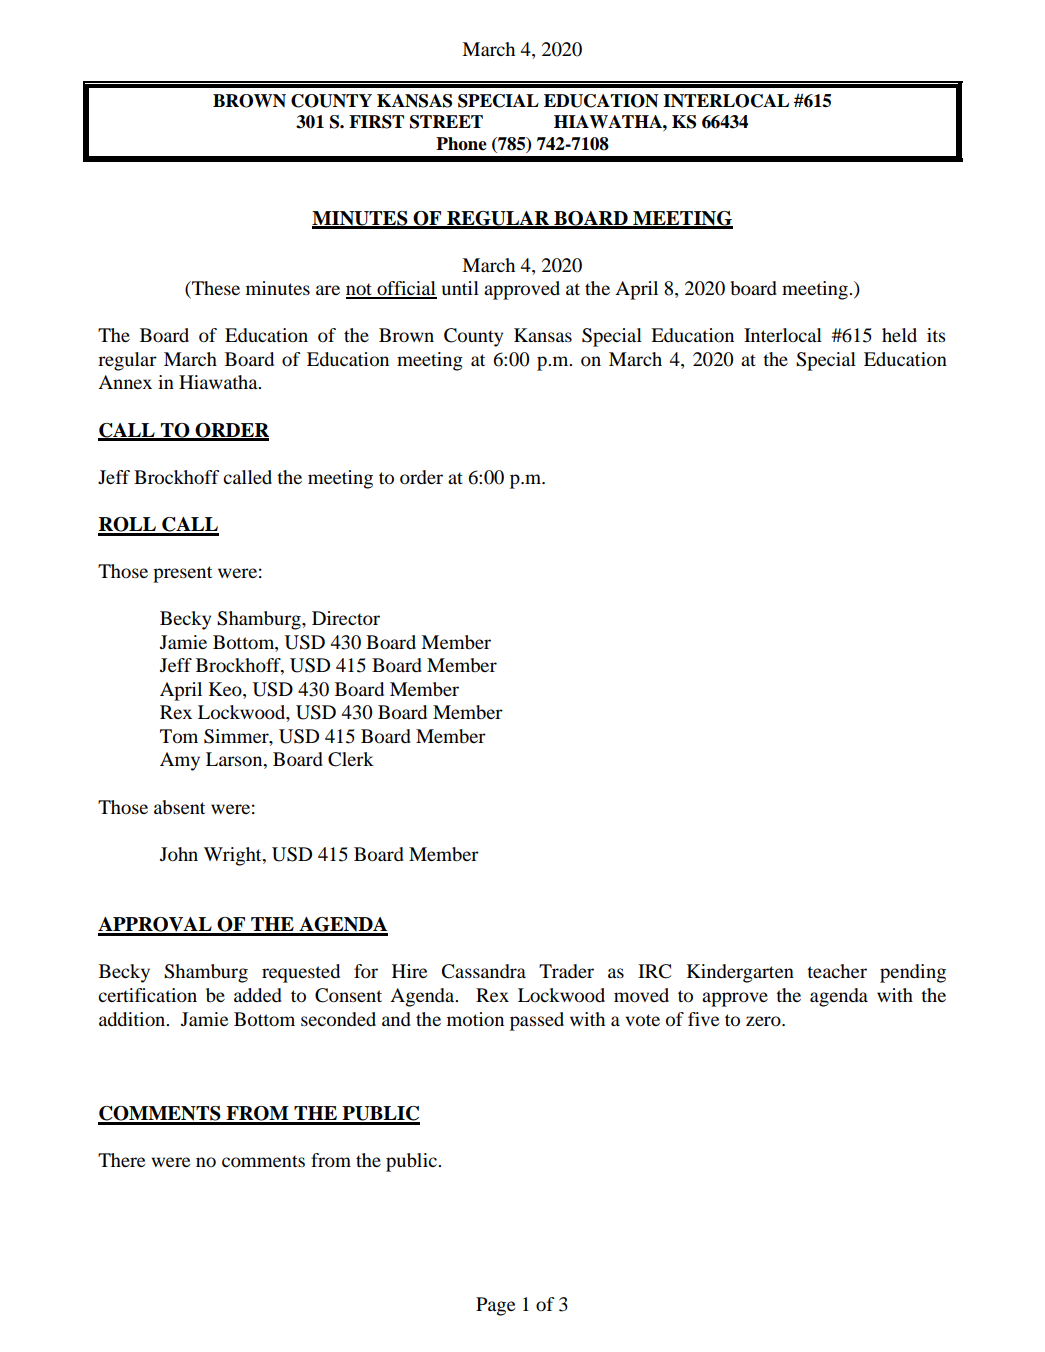 The width and height of the screenshot is (1045, 1352). What do you see at coordinates (537, 1021) in the screenshot?
I see `passed` at bounding box center [537, 1021].
